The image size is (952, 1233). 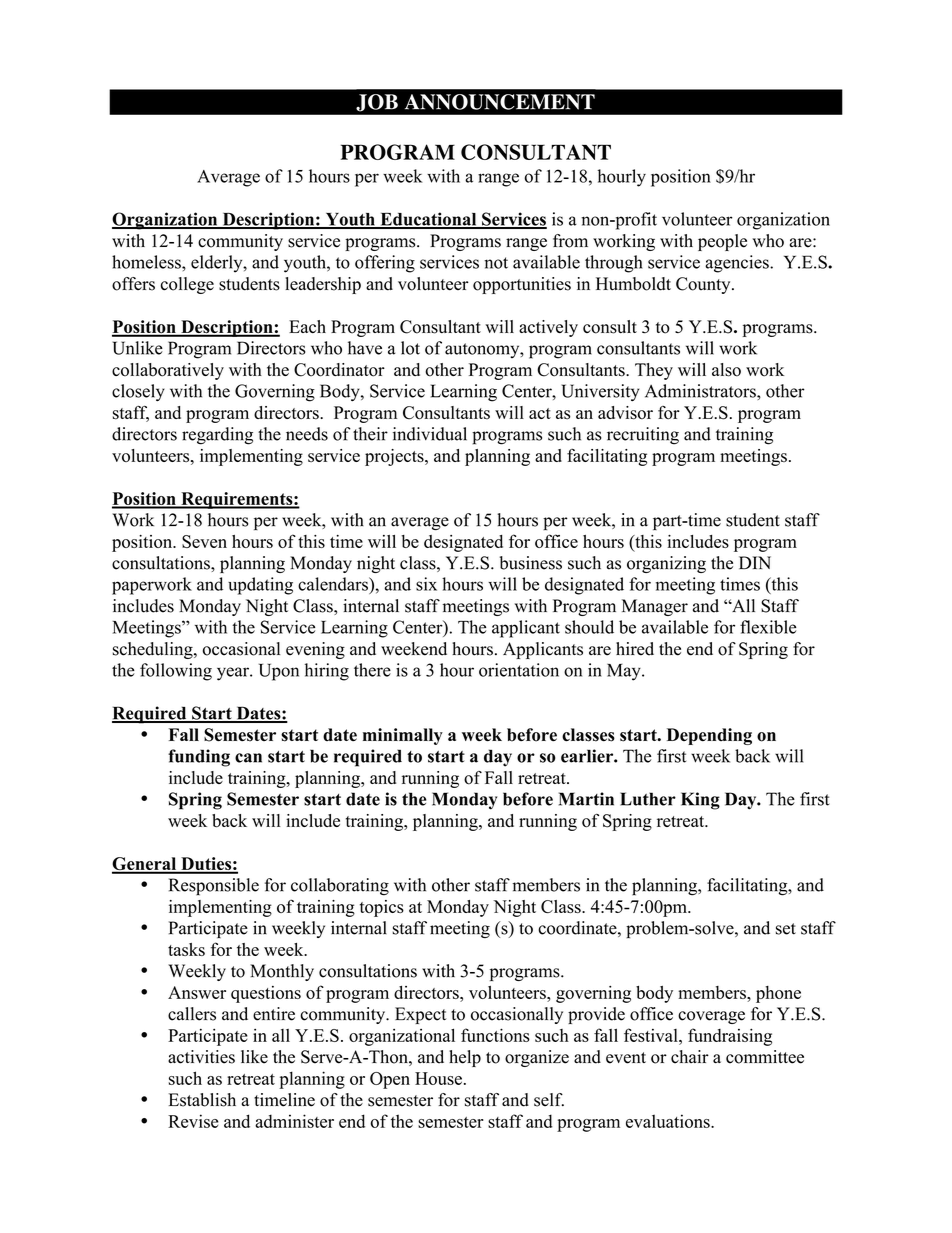 I want to click on Establish, so click(x=202, y=1100).
